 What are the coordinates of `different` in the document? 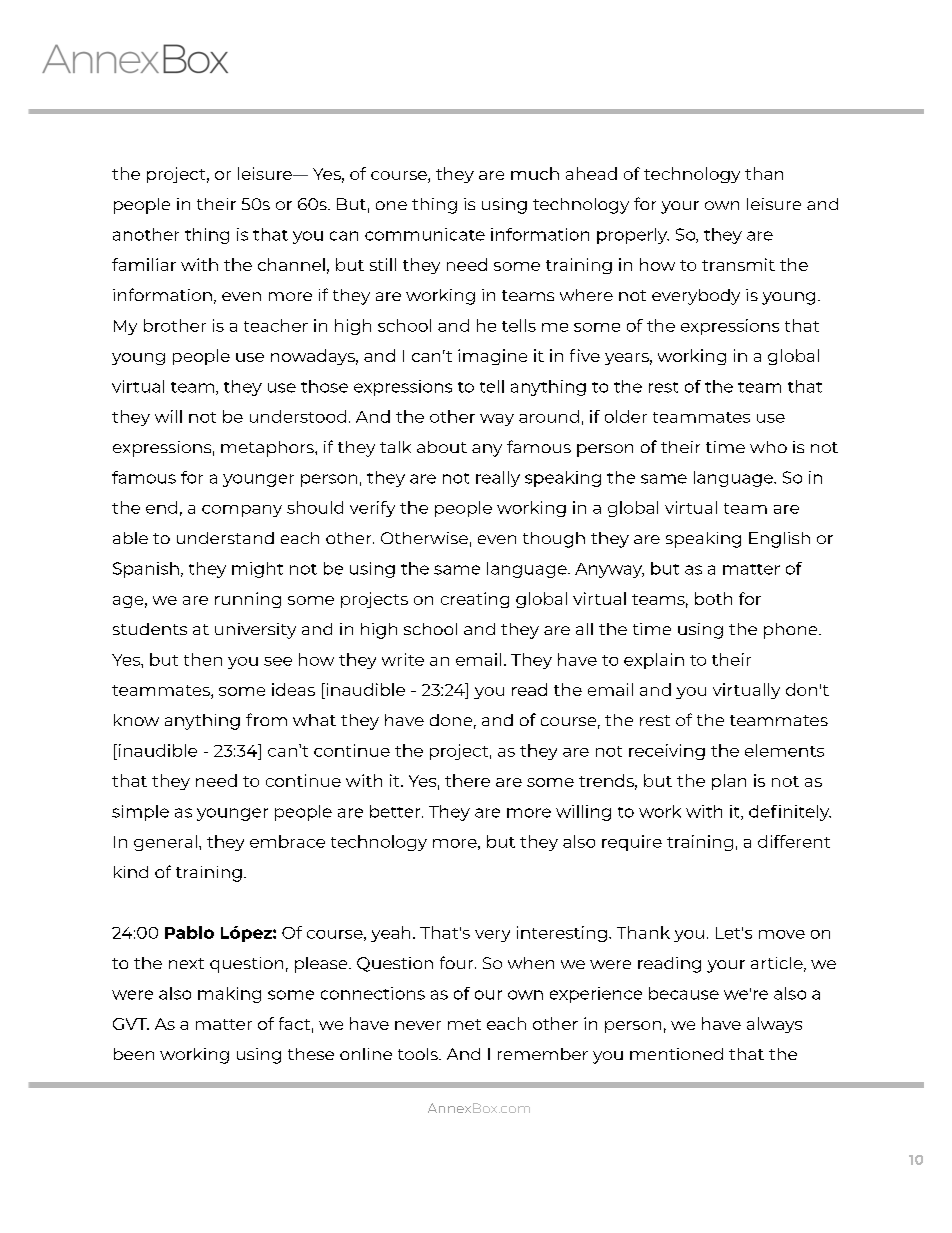 It's located at (794, 841).
